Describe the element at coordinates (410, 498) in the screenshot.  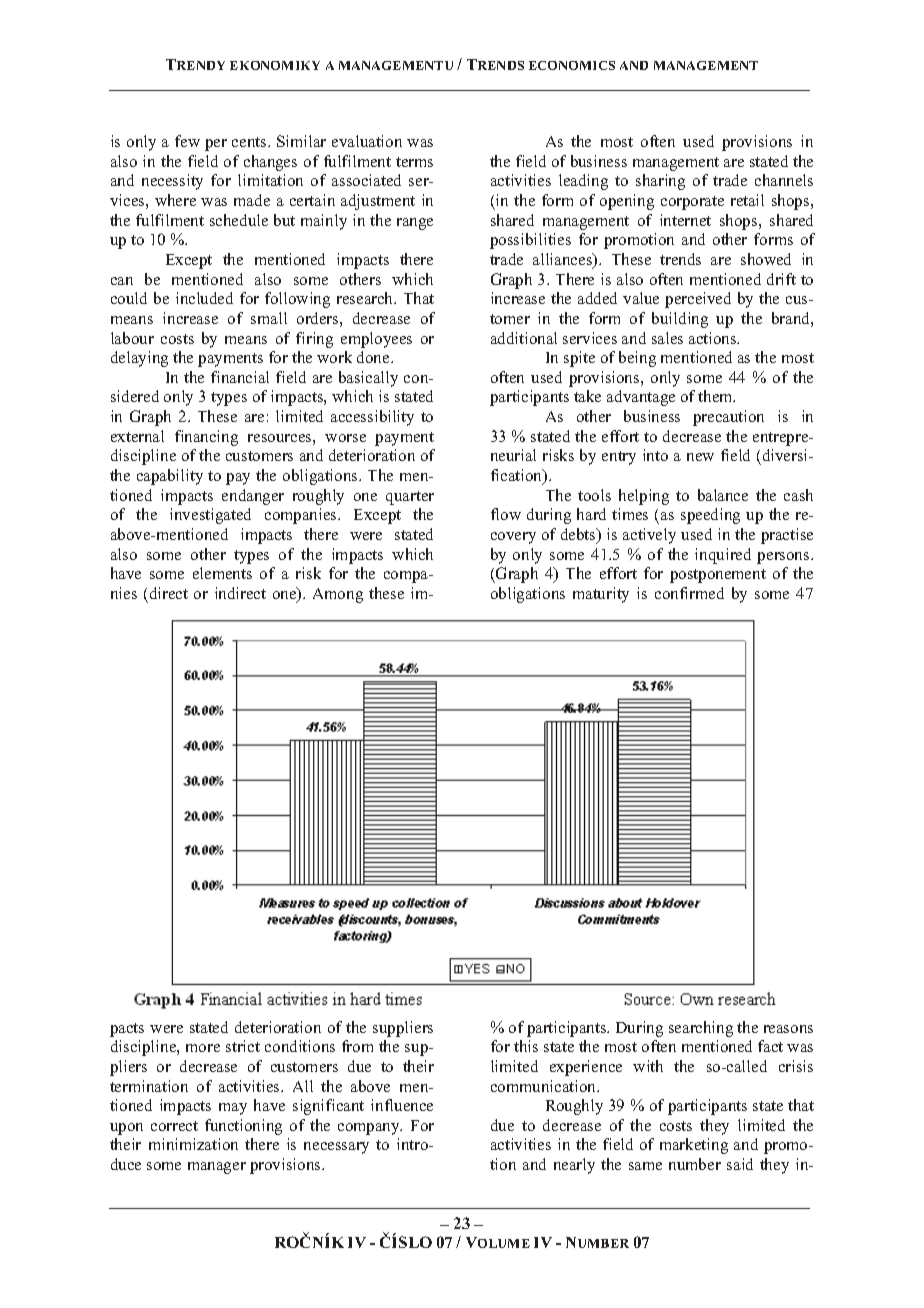
I see `quarter` at that location.
